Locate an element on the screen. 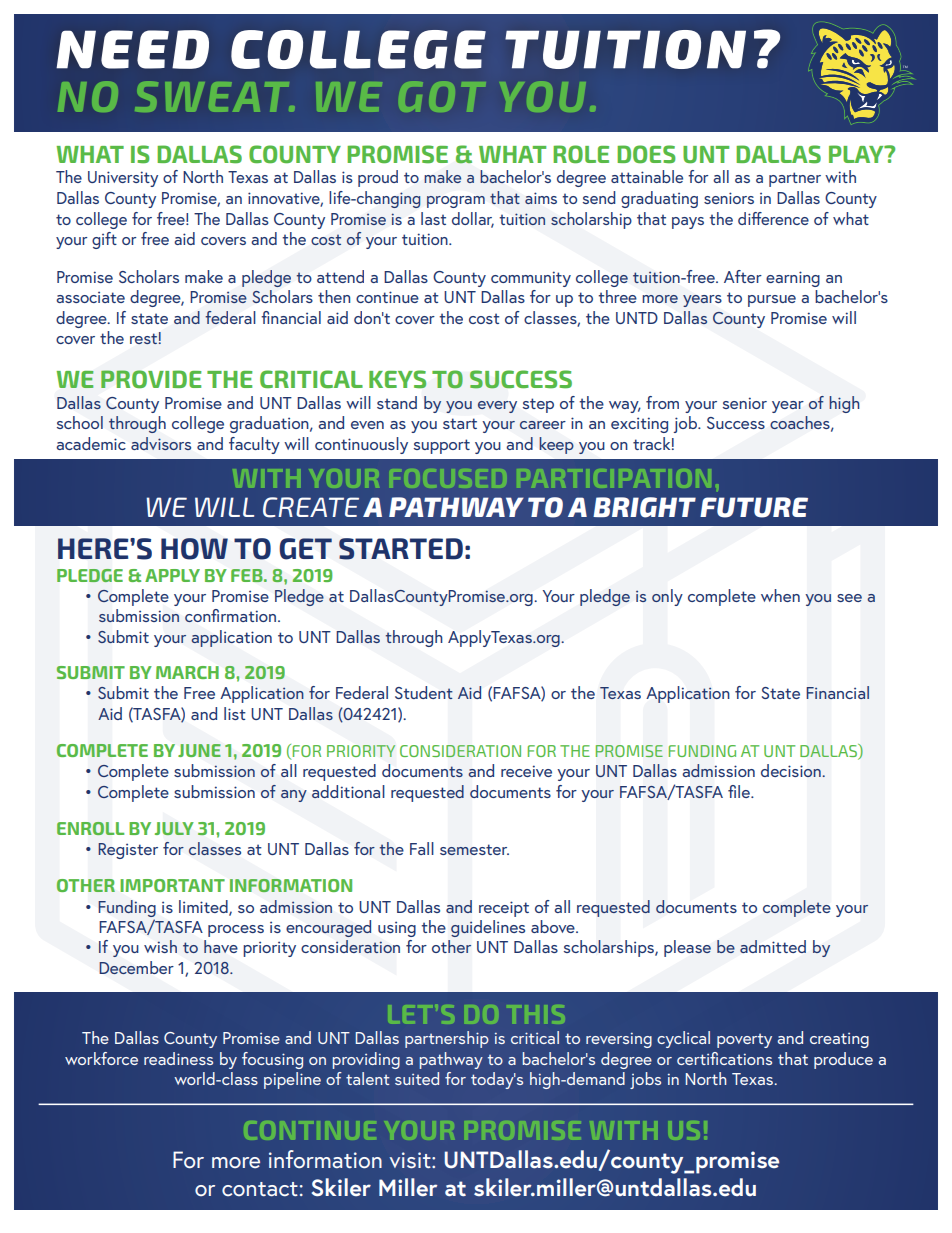 This screenshot has width=952, height=1233. support is located at coordinates (442, 446).
